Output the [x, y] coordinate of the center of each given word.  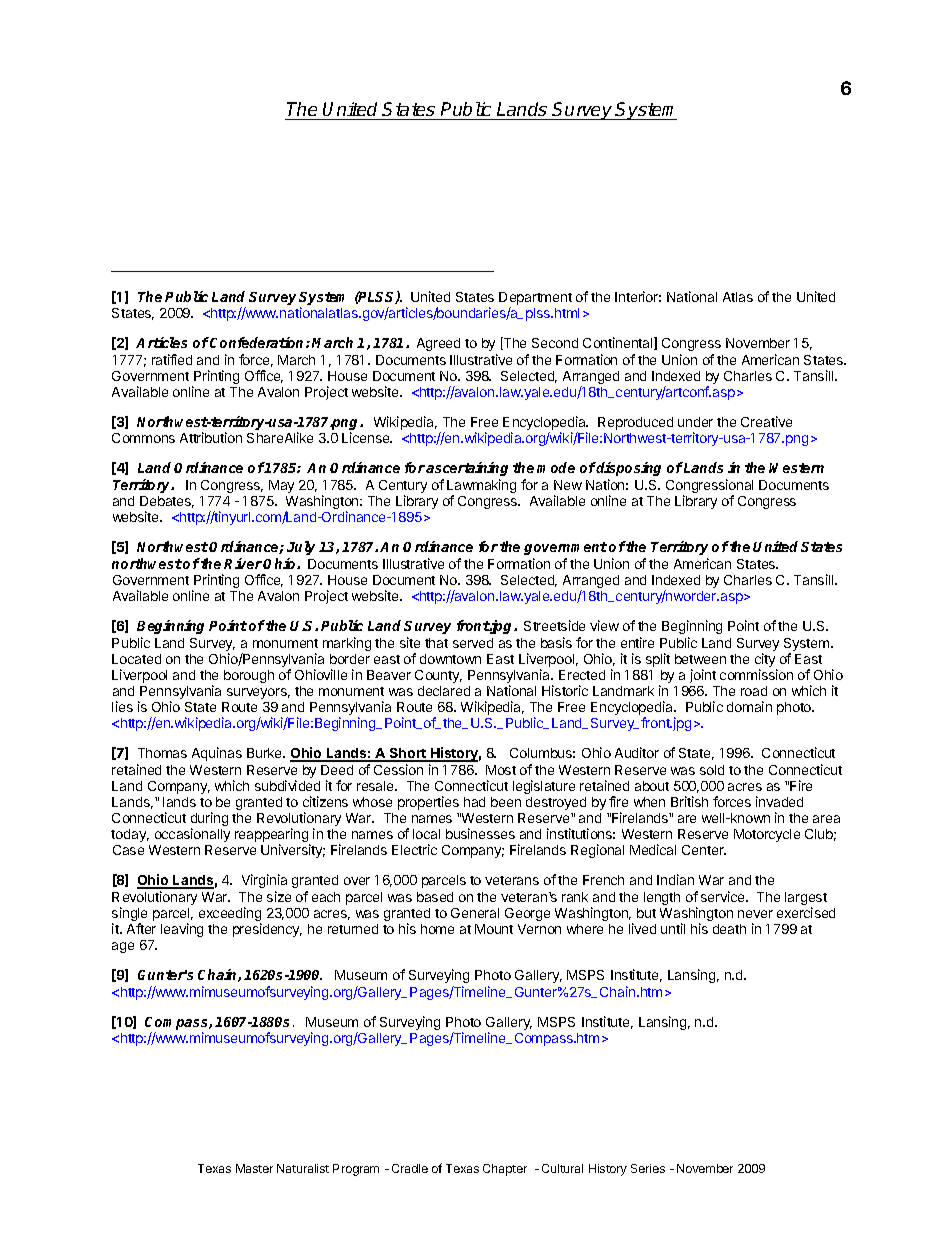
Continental [619, 343]
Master [254, 1168]
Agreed [438, 344]
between [700, 659]
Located [136, 659]
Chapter [505, 1170]
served [473, 643]
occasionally [192, 835]
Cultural [562, 1168]
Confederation [258, 342]
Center [704, 850]
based [435, 897]
